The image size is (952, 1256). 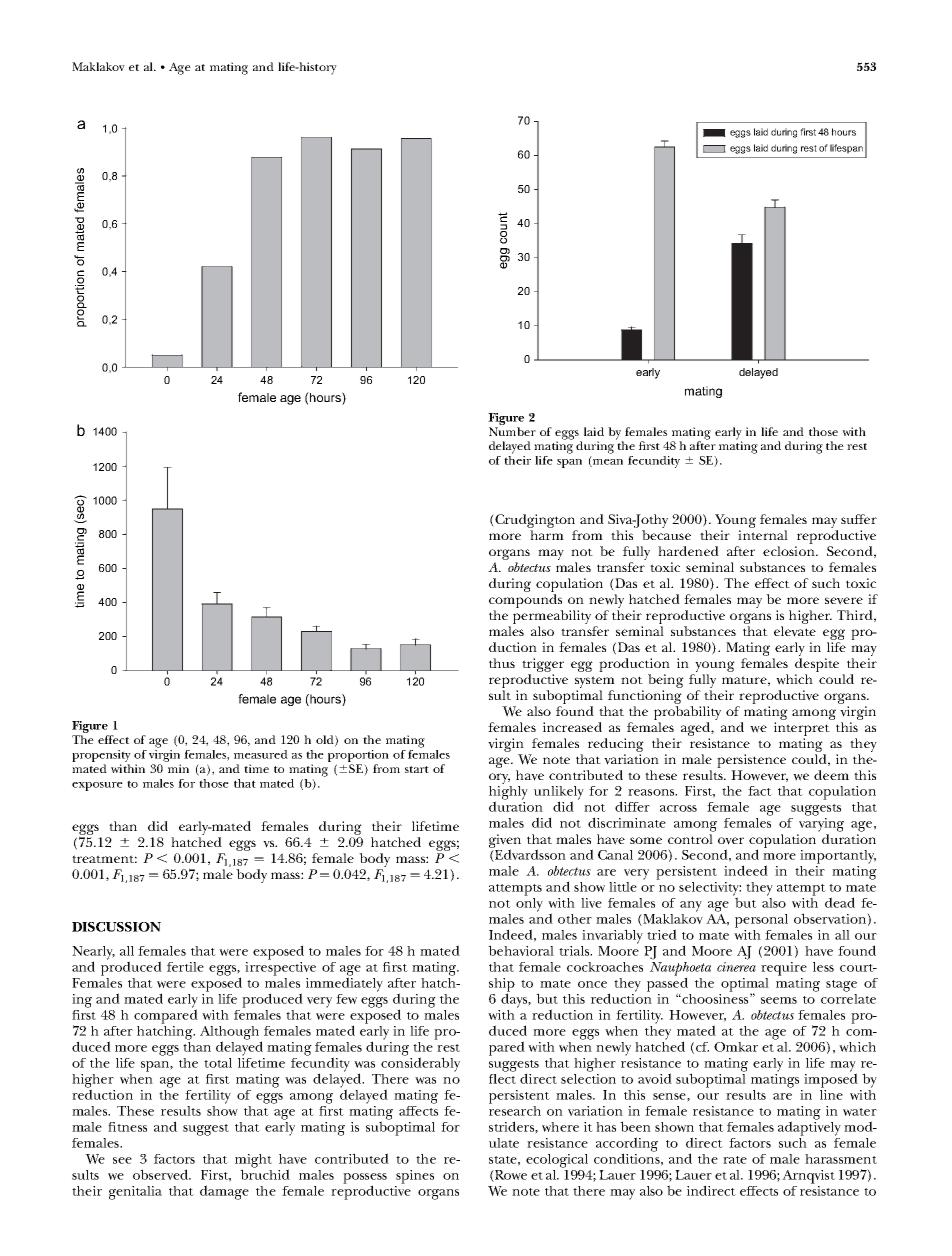 What do you see at coordinates (510, 1176) in the image?
I see `Rowe` at bounding box center [510, 1176].
